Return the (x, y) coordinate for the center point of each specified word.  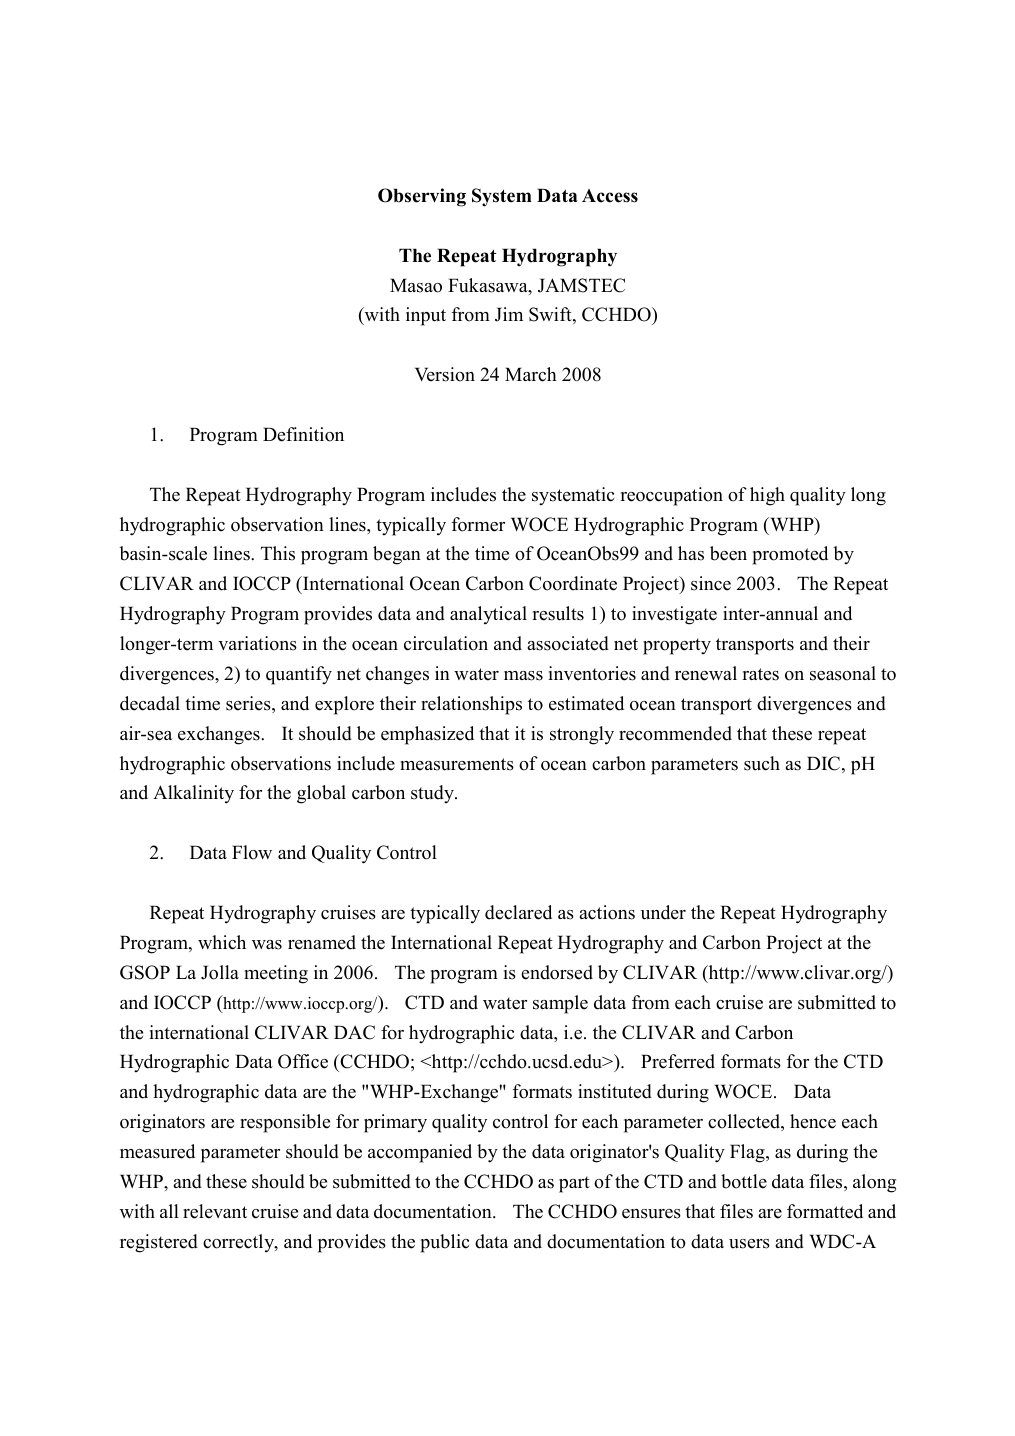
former (478, 524)
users (749, 1244)
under (663, 912)
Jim (509, 314)
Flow (252, 852)
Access (610, 196)
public (444, 1243)
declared (518, 912)
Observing (422, 197)
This (278, 553)
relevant (215, 1211)
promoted (790, 555)
